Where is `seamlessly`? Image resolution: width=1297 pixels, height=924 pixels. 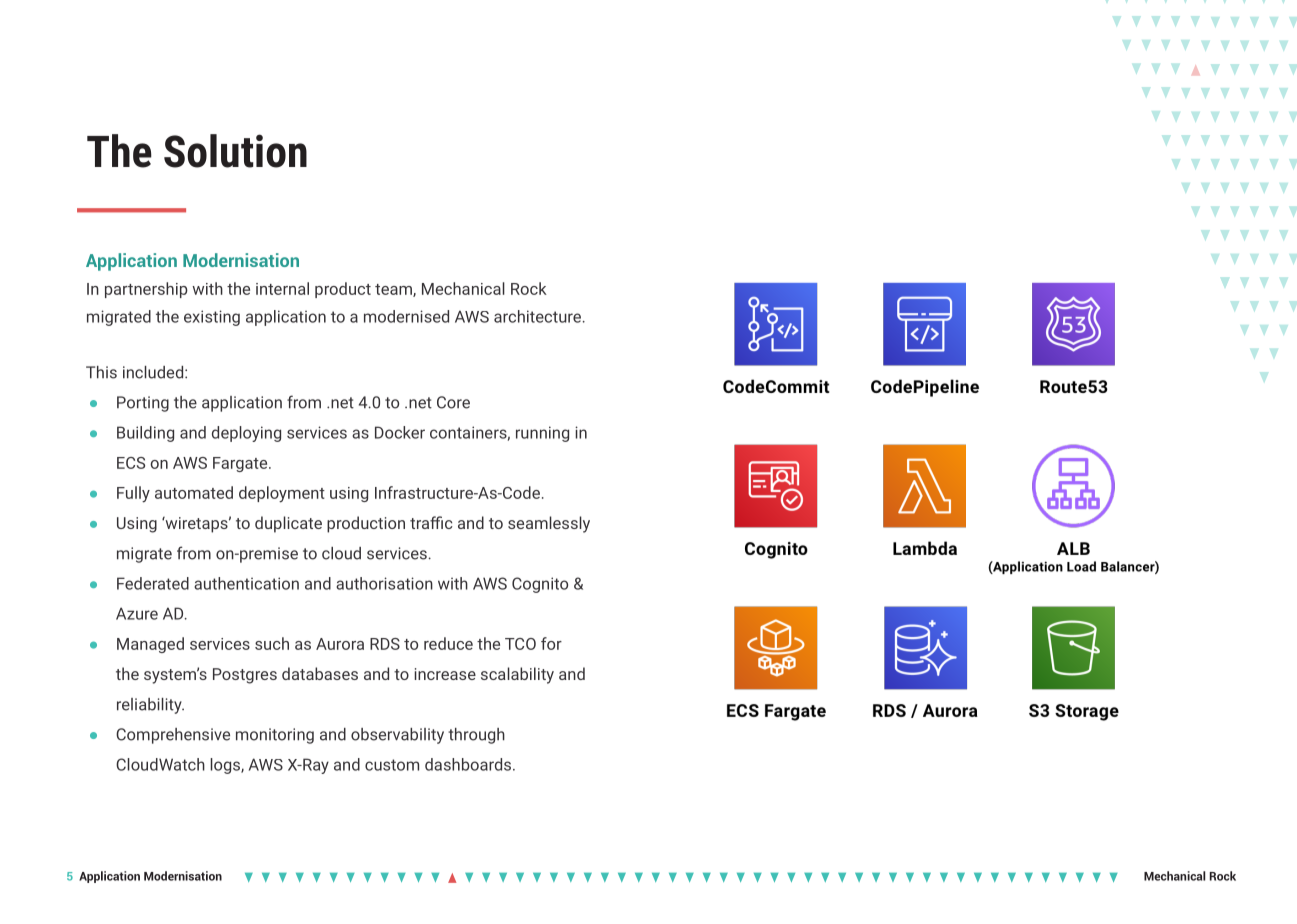
seamlessly is located at coordinates (549, 524).
